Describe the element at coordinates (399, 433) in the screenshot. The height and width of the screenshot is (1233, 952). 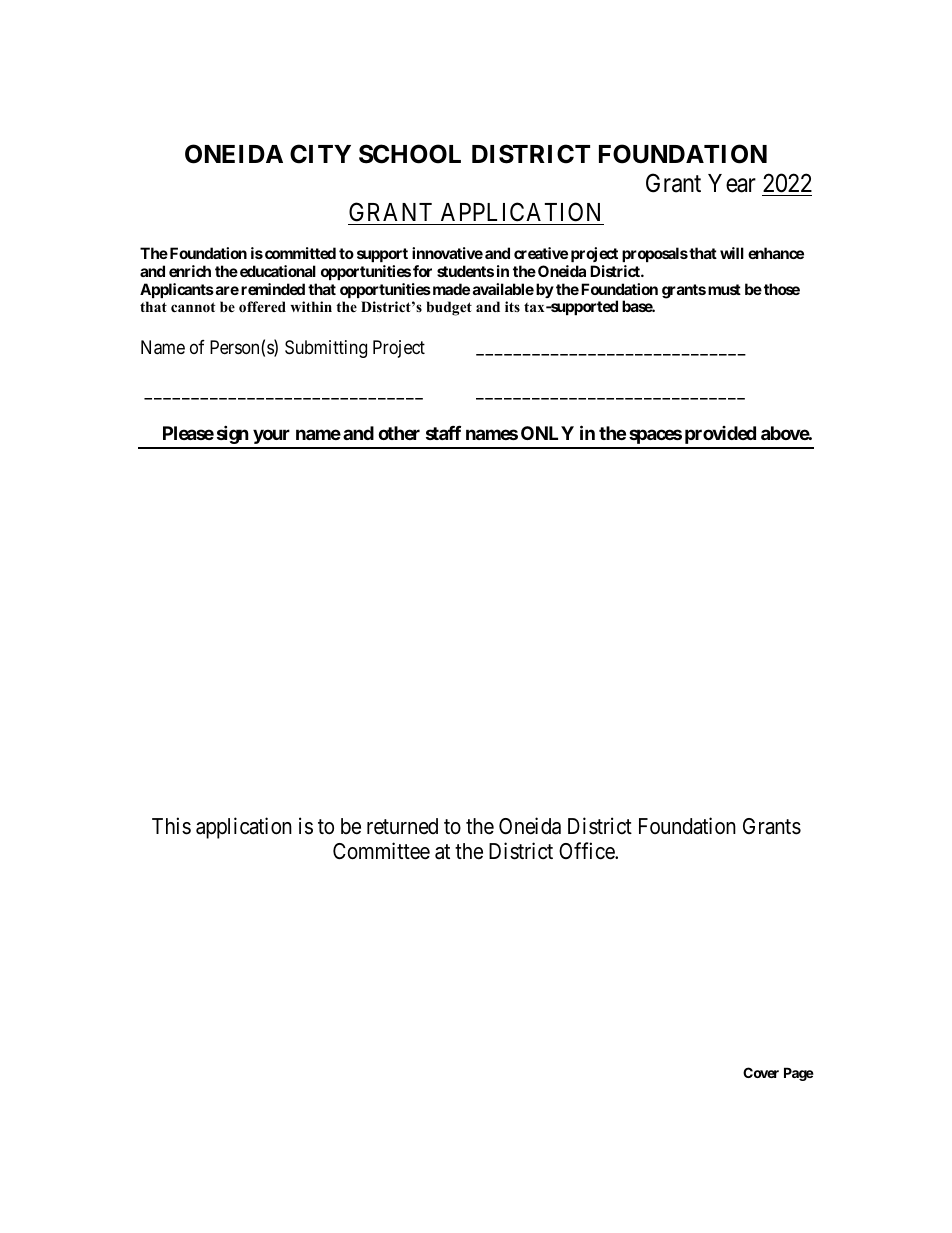
I see `other` at that location.
